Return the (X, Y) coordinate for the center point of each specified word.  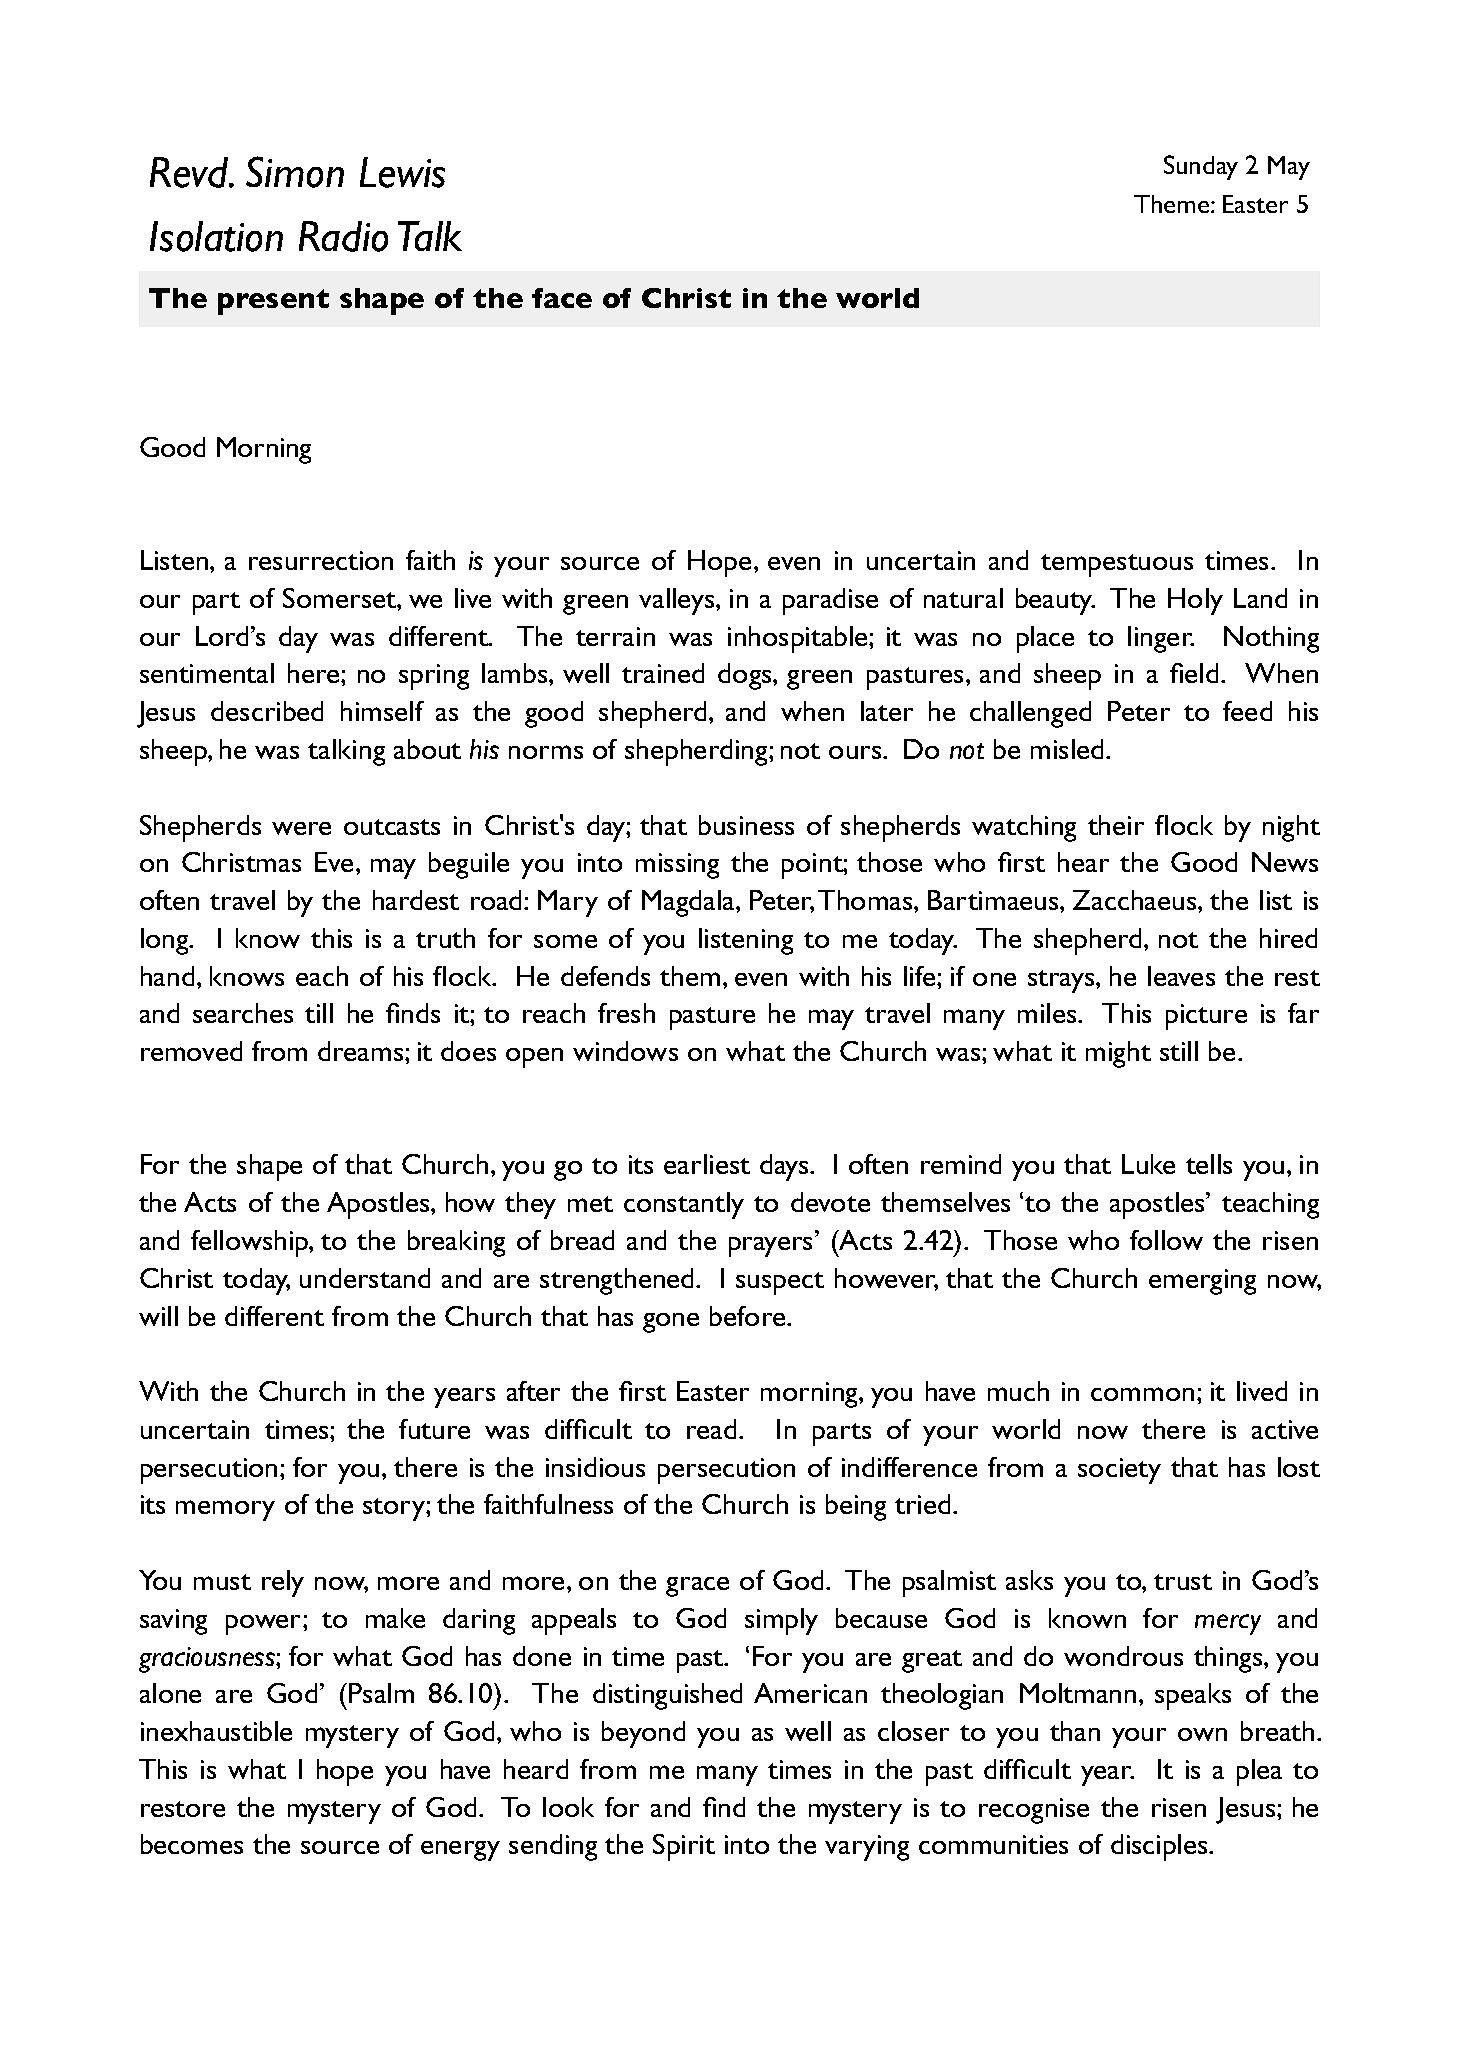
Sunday (1201, 167)
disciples (1160, 1847)
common (1142, 1394)
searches (243, 1013)
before (749, 1316)
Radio (343, 236)
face (562, 298)
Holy (1195, 601)
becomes (192, 1844)
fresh (626, 1013)
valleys (678, 601)
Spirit (684, 1847)
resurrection (321, 560)
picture (1206, 1017)
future (434, 1429)
